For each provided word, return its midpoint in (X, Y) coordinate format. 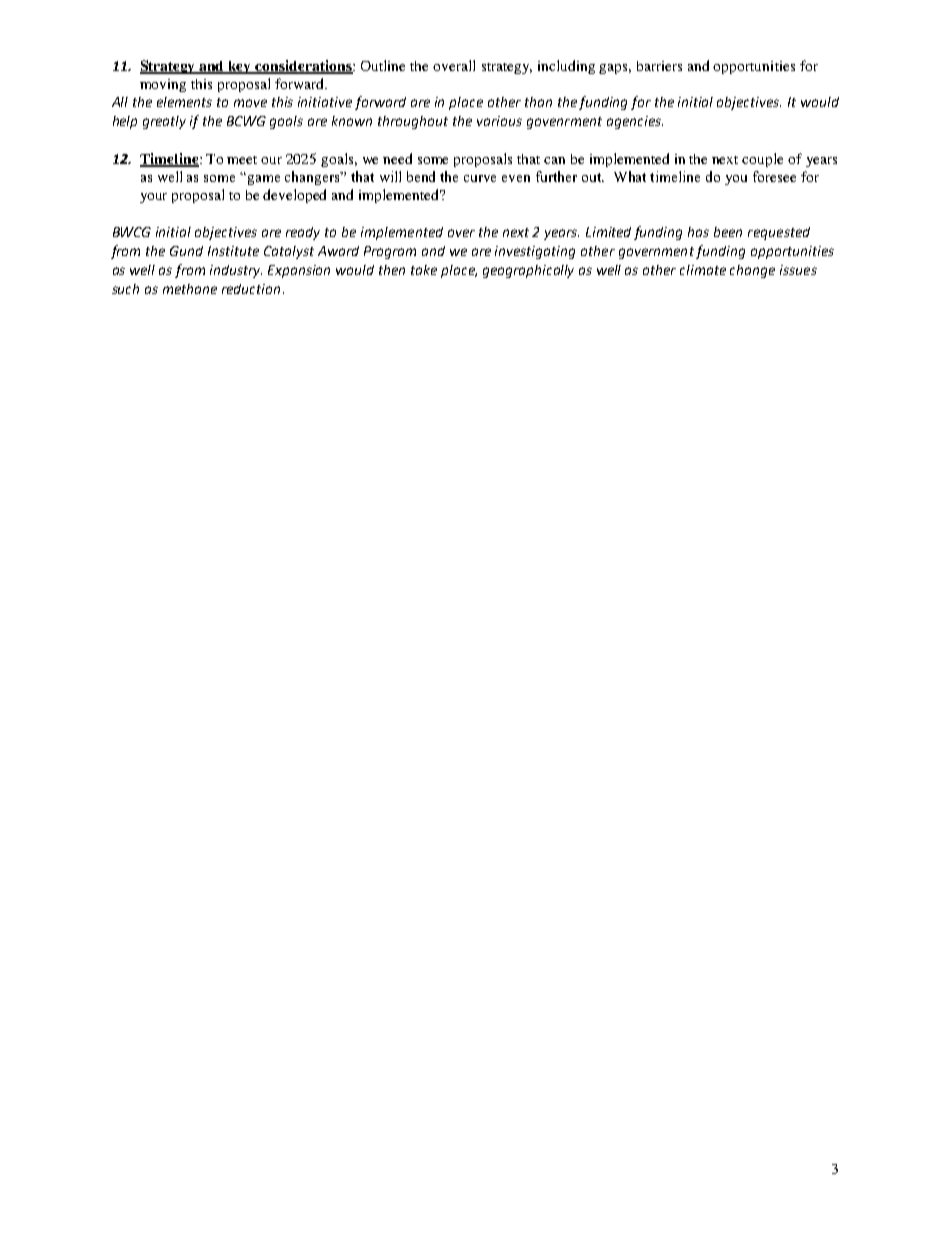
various (499, 121)
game (264, 180)
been (728, 232)
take (424, 270)
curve (480, 178)
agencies (635, 122)
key (240, 67)
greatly (164, 122)
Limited (608, 232)
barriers (659, 66)
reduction (251, 289)
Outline (383, 65)
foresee (774, 176)
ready (303, 233)
